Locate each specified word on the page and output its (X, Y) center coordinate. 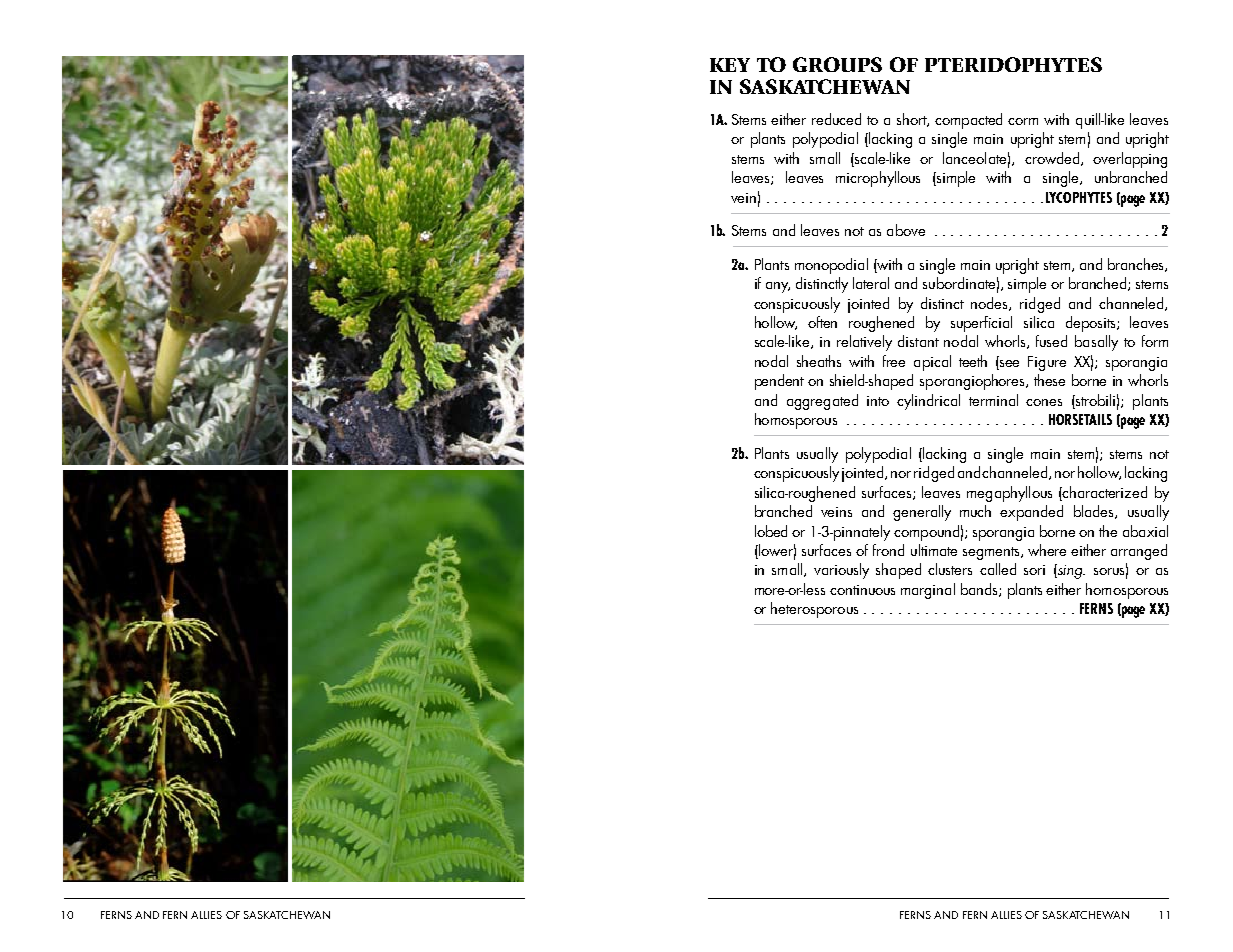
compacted (968, 121)
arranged (1139, 552)
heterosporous (814, 610)
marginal (928, 591)
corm (1023, 121)
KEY (730, 65)
